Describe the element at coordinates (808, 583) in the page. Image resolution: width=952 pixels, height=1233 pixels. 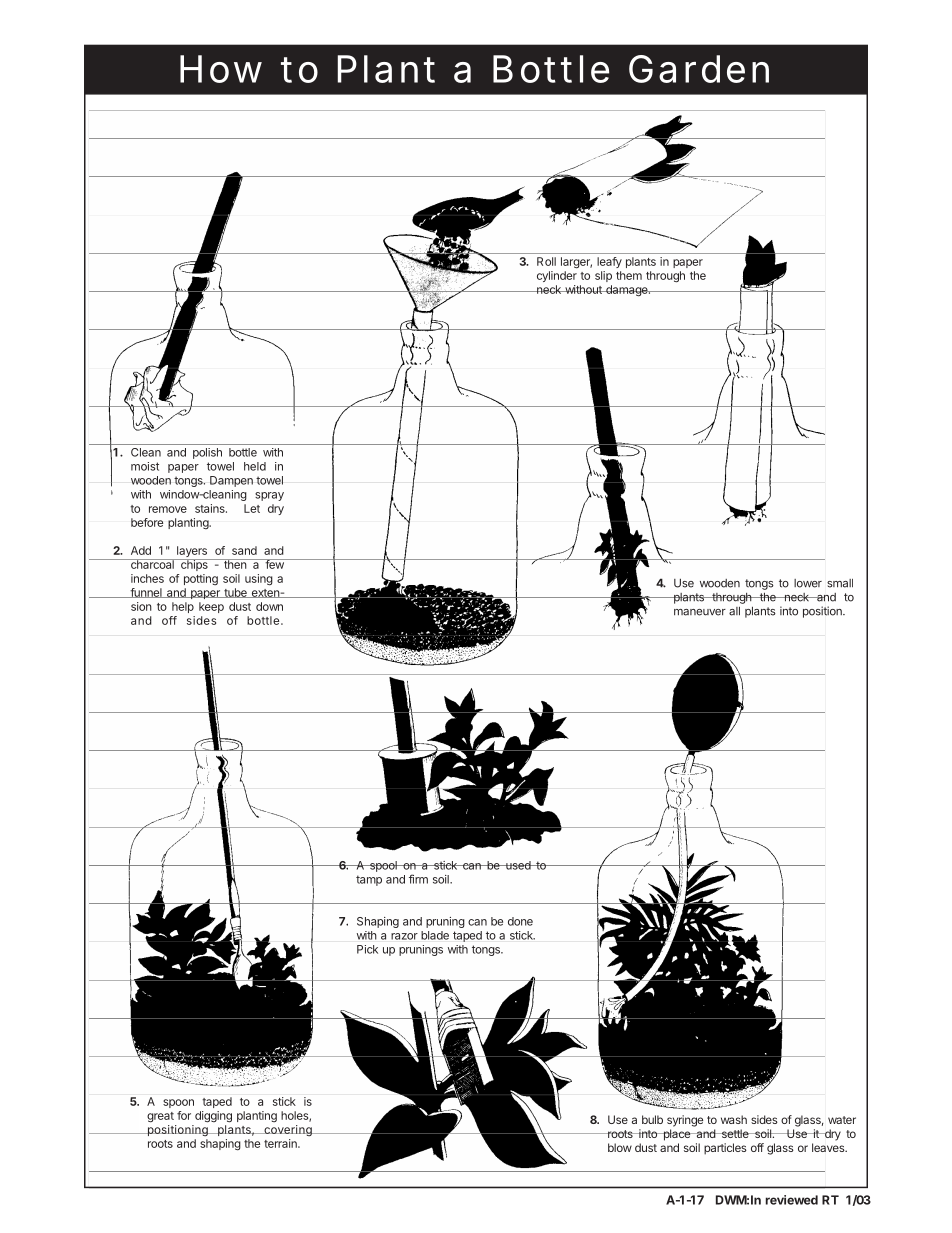
I see `lower` at that location.
